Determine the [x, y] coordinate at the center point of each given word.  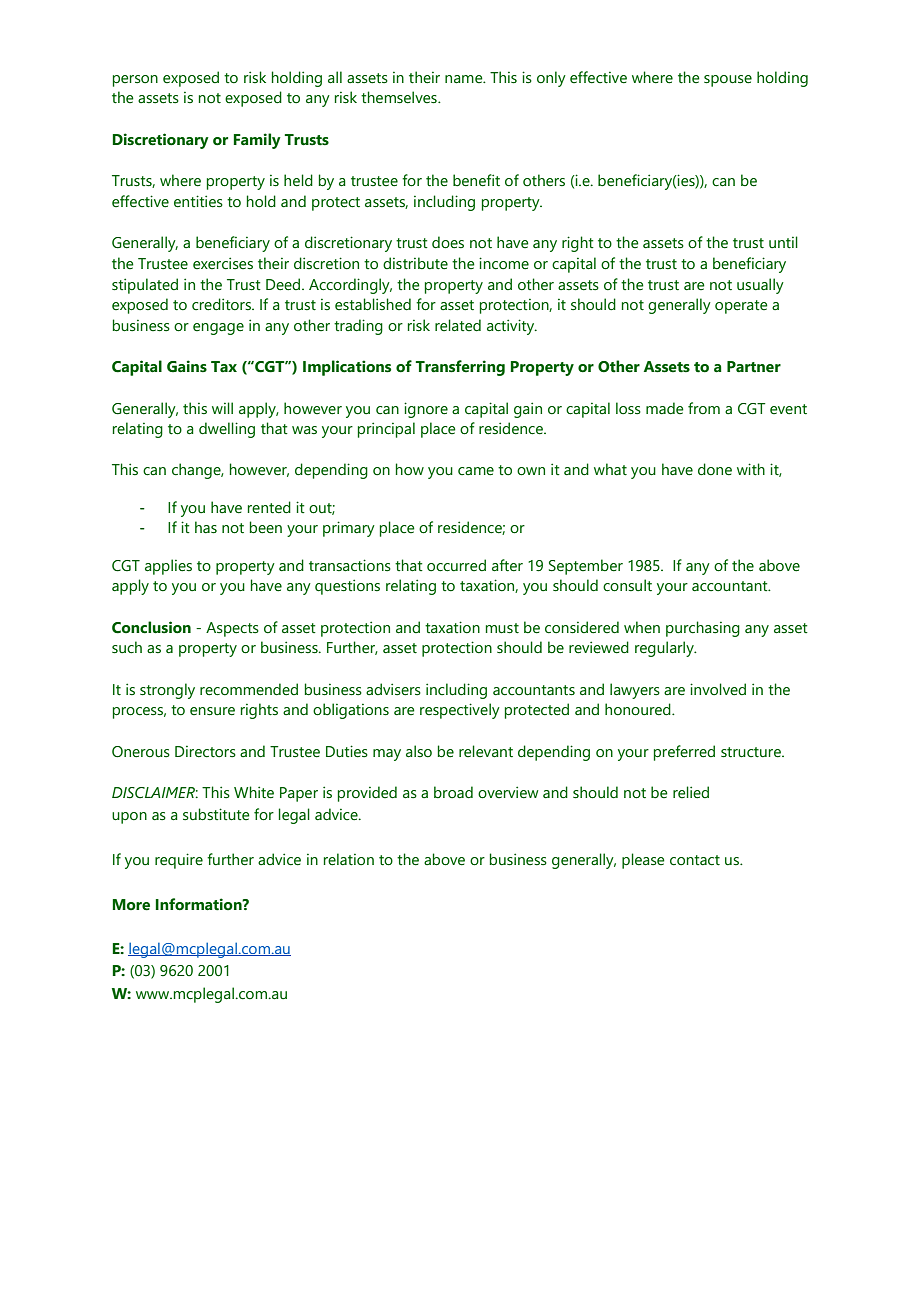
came [476, 471]
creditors [222, 304]
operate [741, 307]
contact [695, 860]
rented [269, 507]
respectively [460, 711]
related [458, 325]
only [551, 79]
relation [349, 859]
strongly [167, 691]
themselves [400, 97]
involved [718, 689]
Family [257, 141]
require [179, 861]
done [715, 469]
